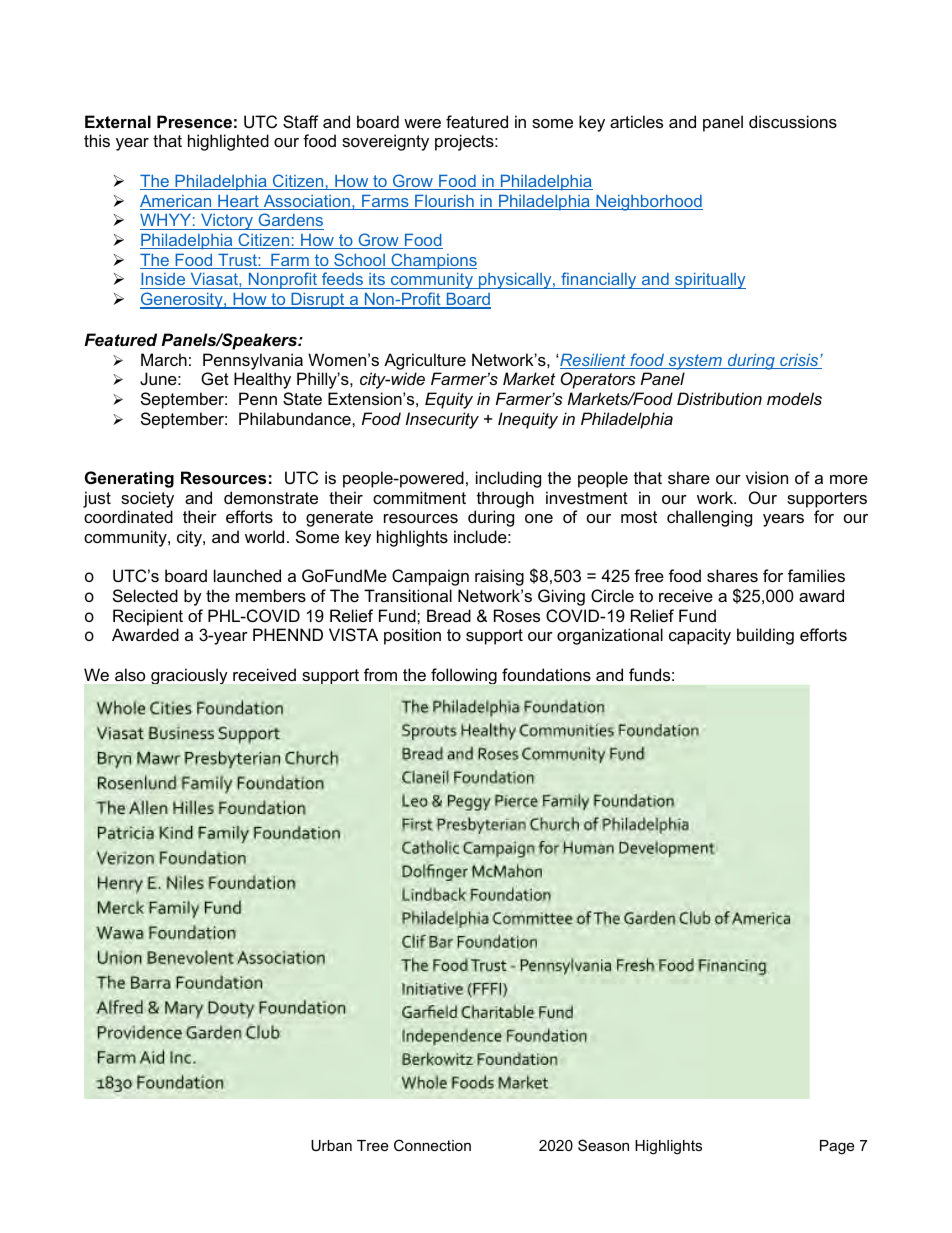 The width and height of the image is (952, 1233). I want to click on discussions, so click(793, 121).
